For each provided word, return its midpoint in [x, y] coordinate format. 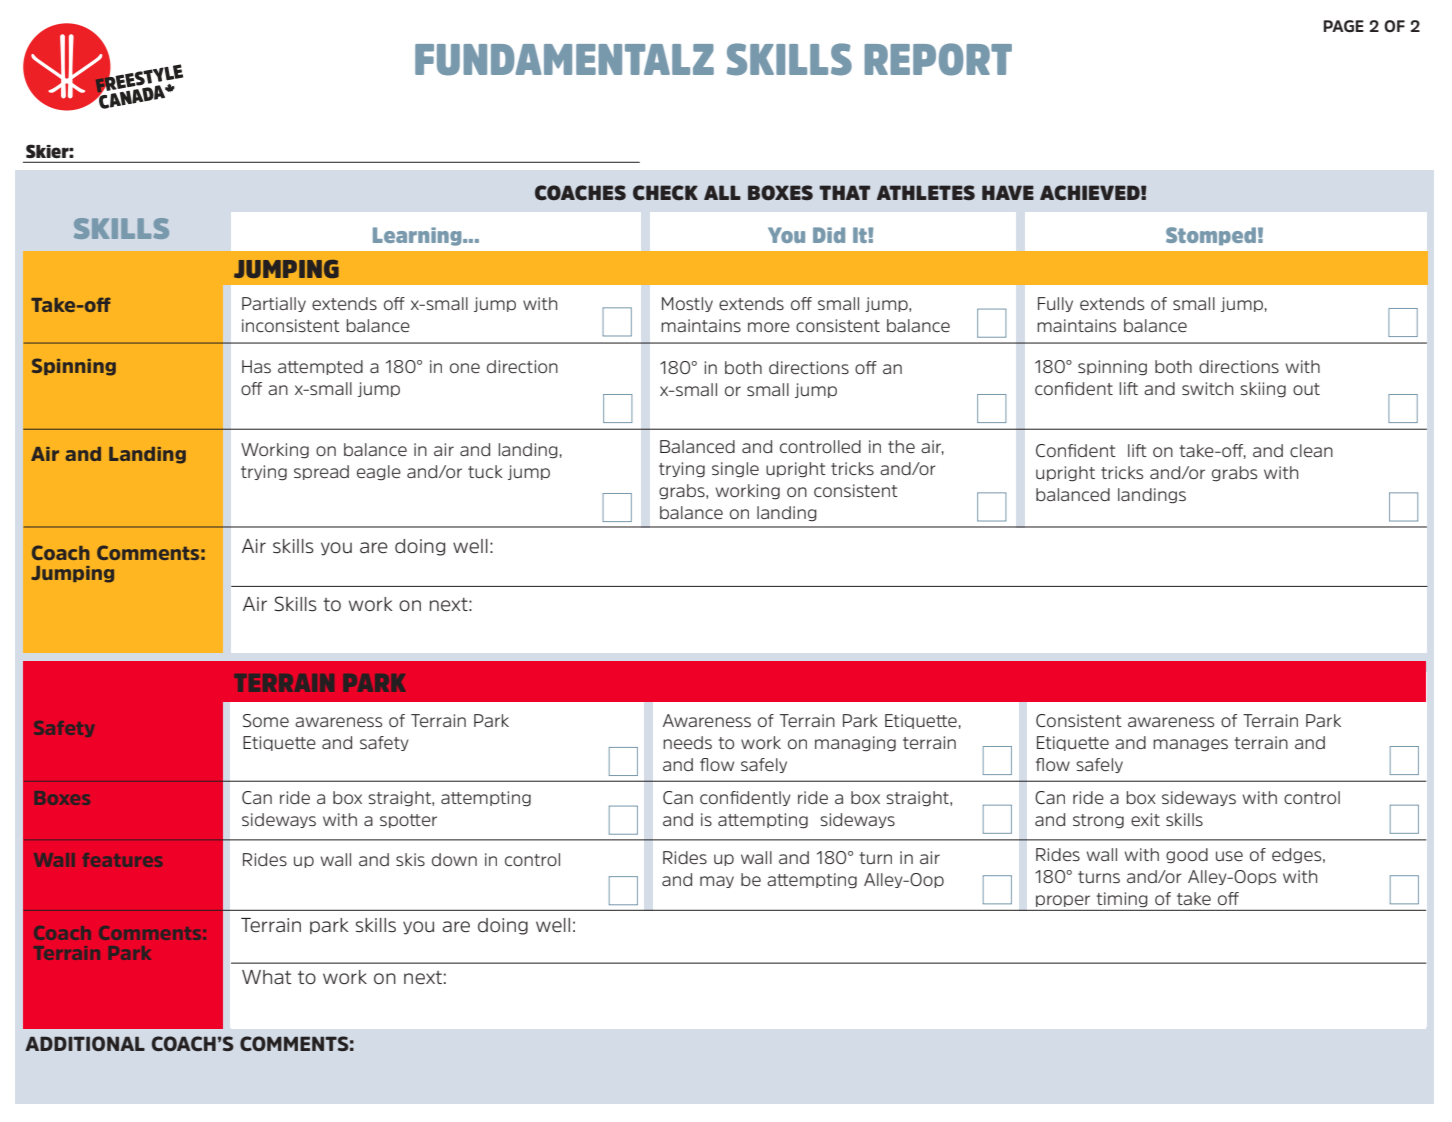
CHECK [665, 192]
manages [1190, 745]
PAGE [1343, 26]
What [266, 977]
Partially [274, 304]
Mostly [687, 304]
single [735, 470]
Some [266, 720]
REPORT [938, 59]
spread [321, 472]
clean [1311, 451]
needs [687, 743]
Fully [1055, 304]
